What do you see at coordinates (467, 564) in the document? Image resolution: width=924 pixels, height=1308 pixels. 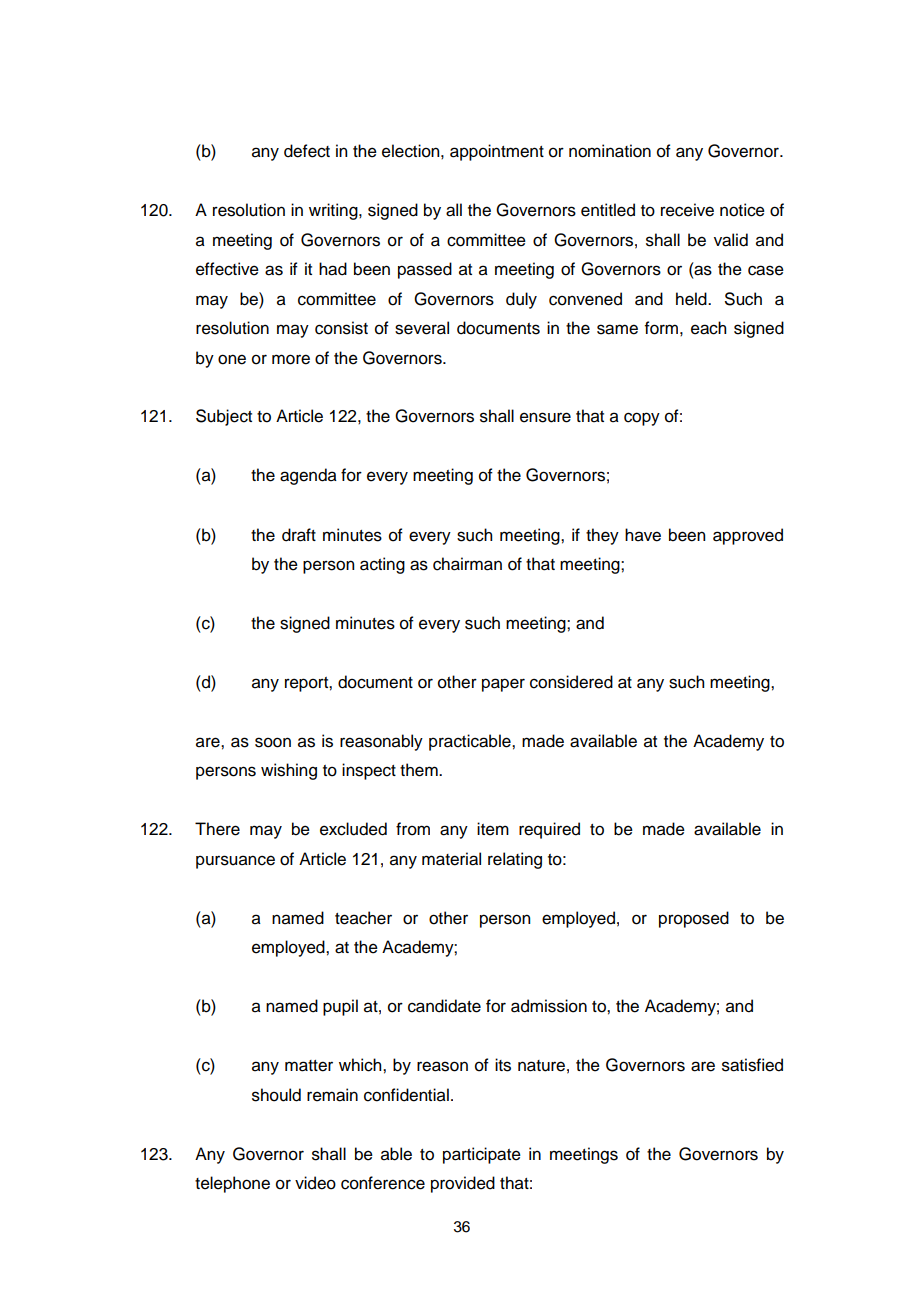 I see `chairman` at bounding box center [467, 564].
